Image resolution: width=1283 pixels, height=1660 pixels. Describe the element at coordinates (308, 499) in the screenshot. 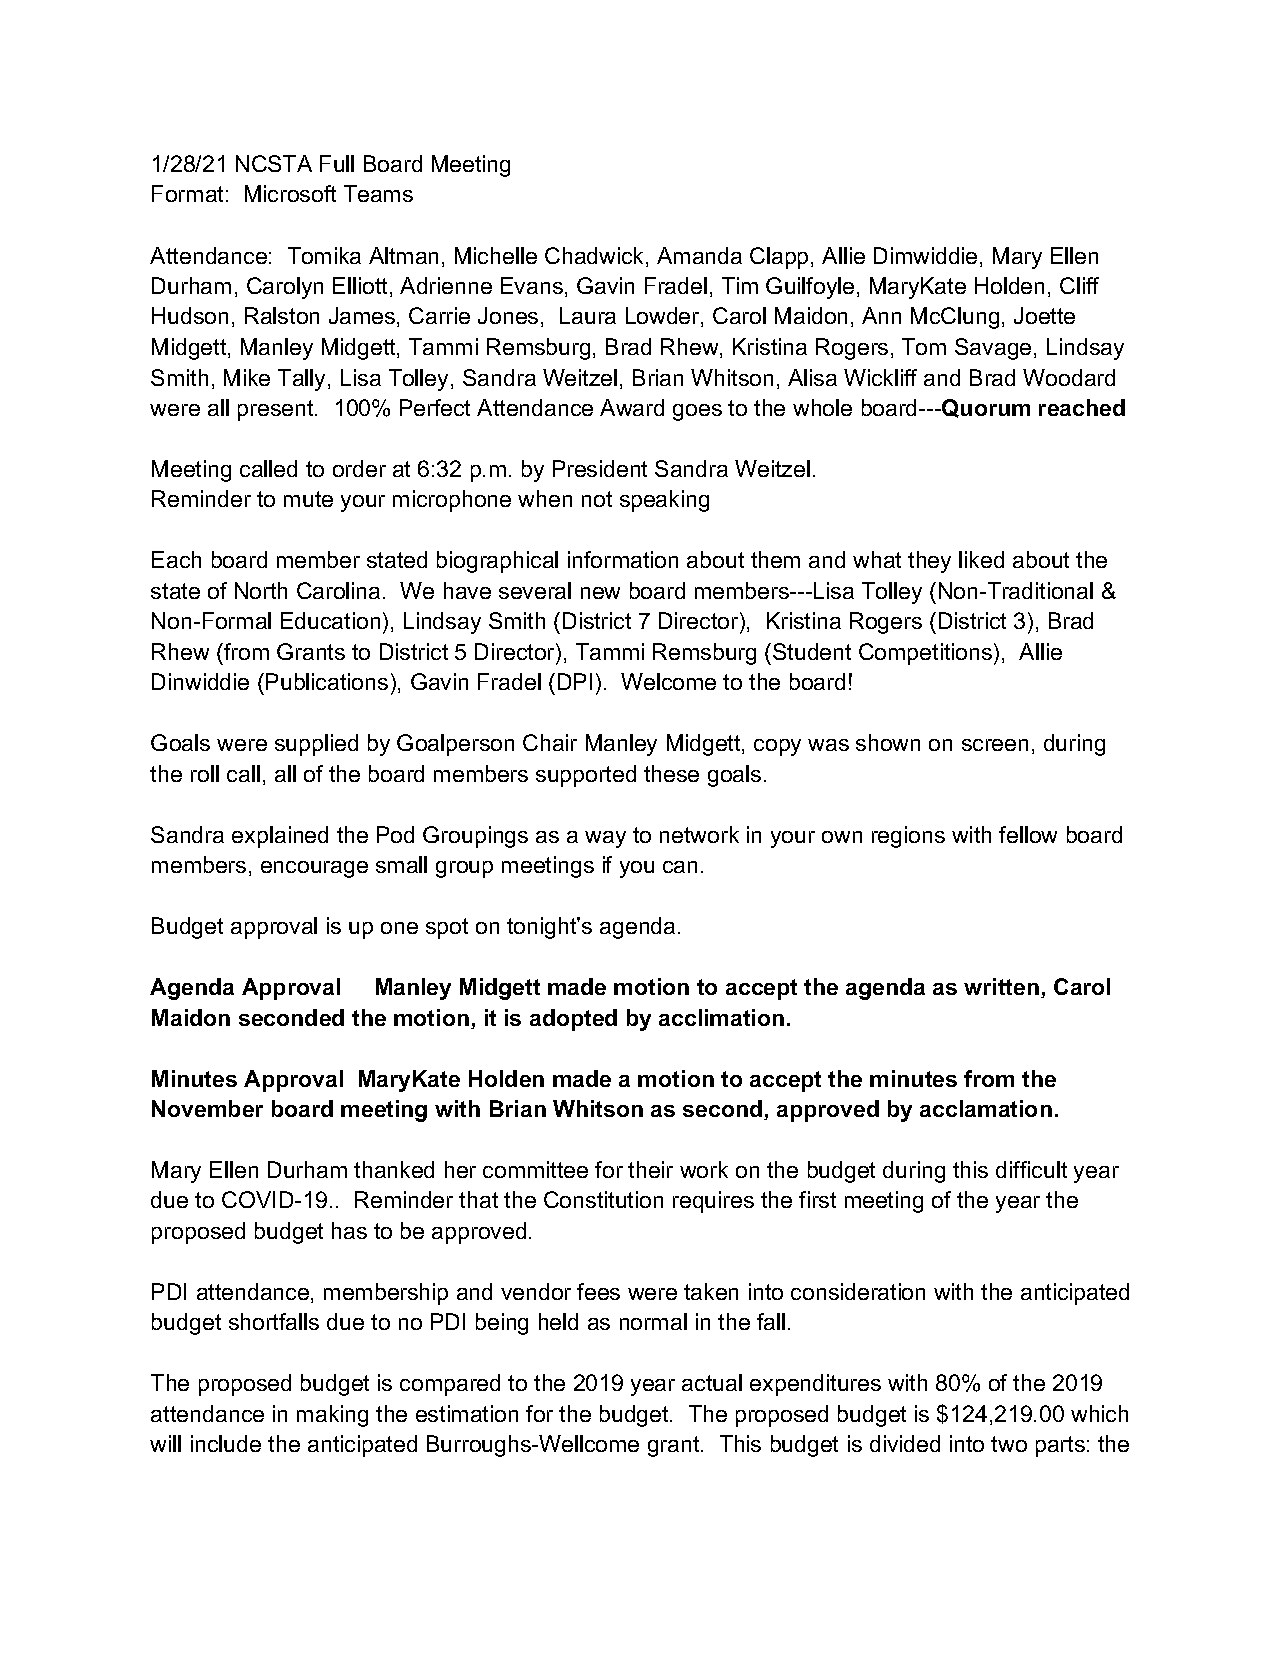

I see `mute` at that location.
